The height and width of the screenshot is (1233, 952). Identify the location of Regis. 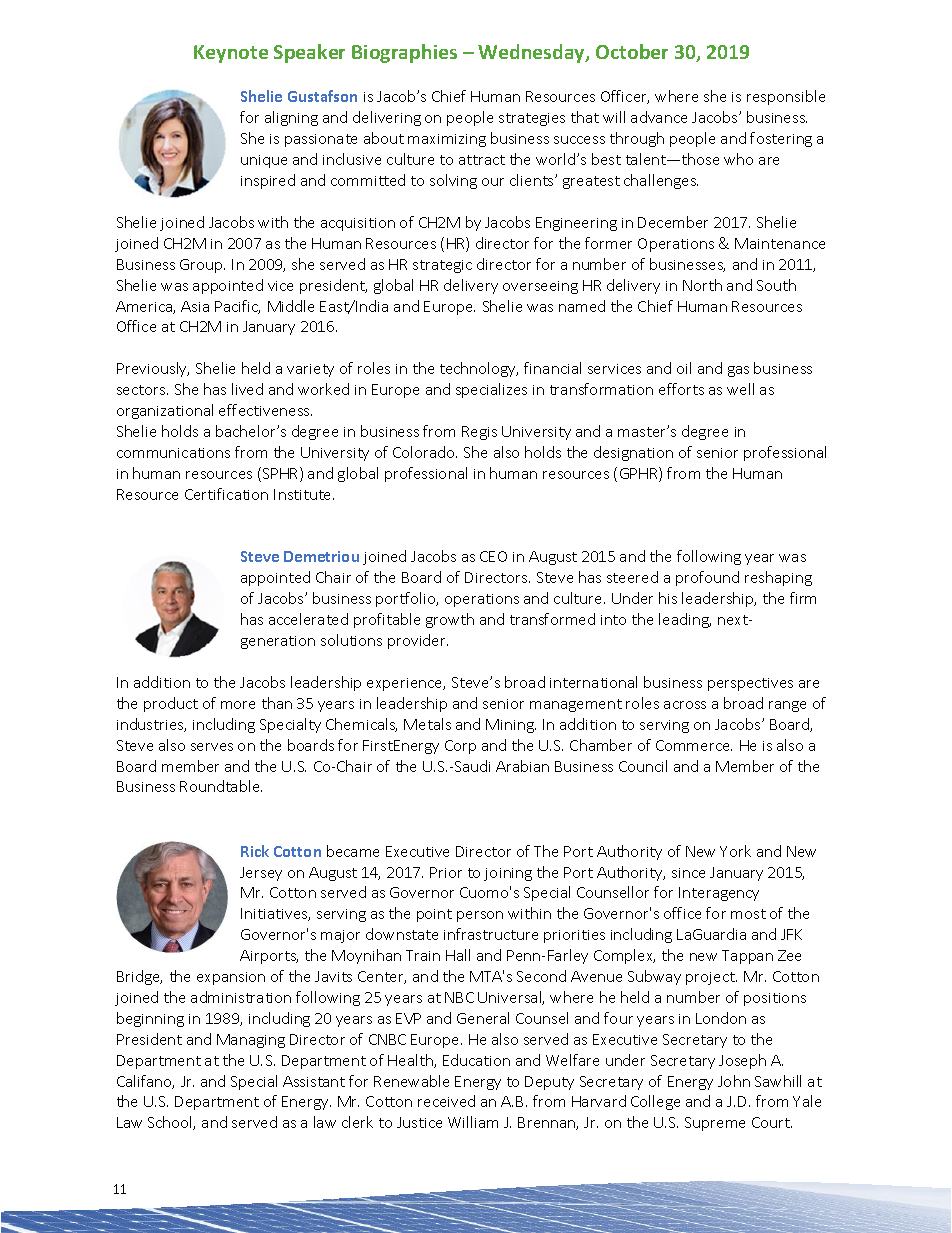
(479, 433).
